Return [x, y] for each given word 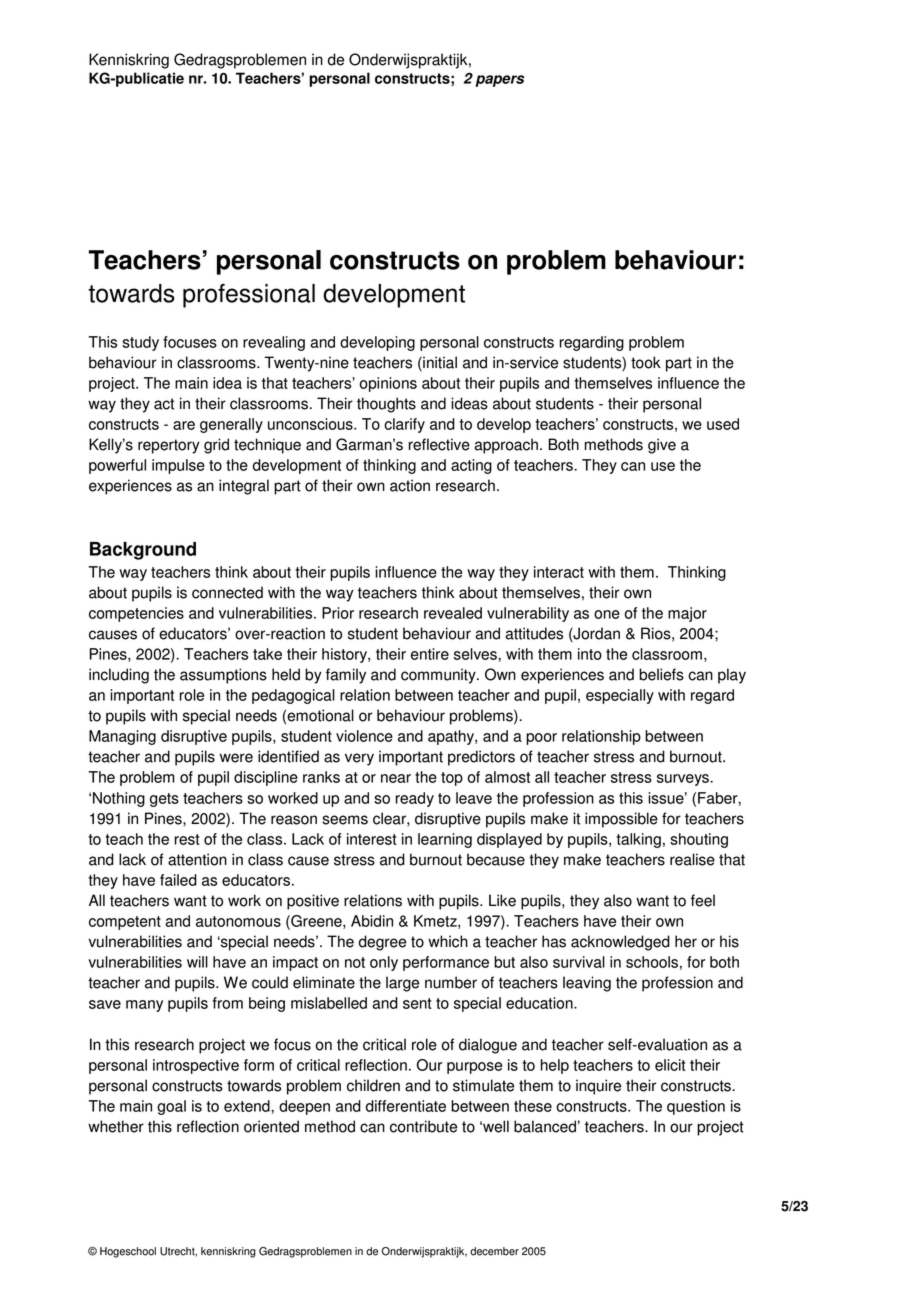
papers [500, 81]
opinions [388, 384]
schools [652, 962]
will [197, 962]
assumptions [223, 676]
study [140, 343]
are [184, 425]
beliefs [661, 674]
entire [430, 654]
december [494, 1251]
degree [382, 943]
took [646, 362]
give [662, 446]
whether [116, 1126]
